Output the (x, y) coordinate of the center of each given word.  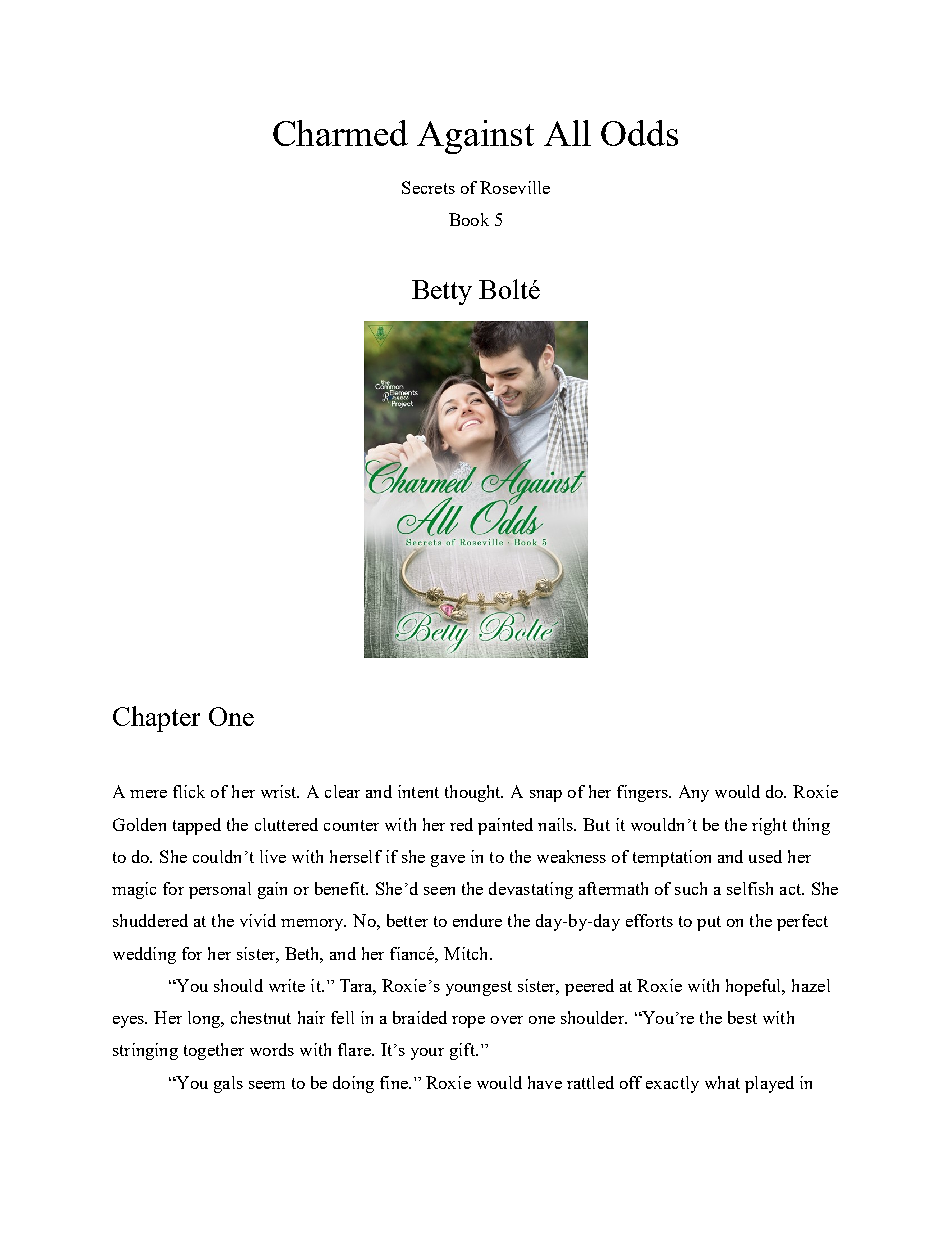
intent (418, 791)
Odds (639, 133)
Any (694, 793)
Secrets (428, 187)
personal (220, 890)
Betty (442, 292)
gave (448, 861)
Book (469, 219)
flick (189, 791)
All (567, 133)
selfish (750, 888)
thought (474, 793)
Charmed (340, 133)
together (214, 1051)
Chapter (156, 719)
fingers (643, 793)
